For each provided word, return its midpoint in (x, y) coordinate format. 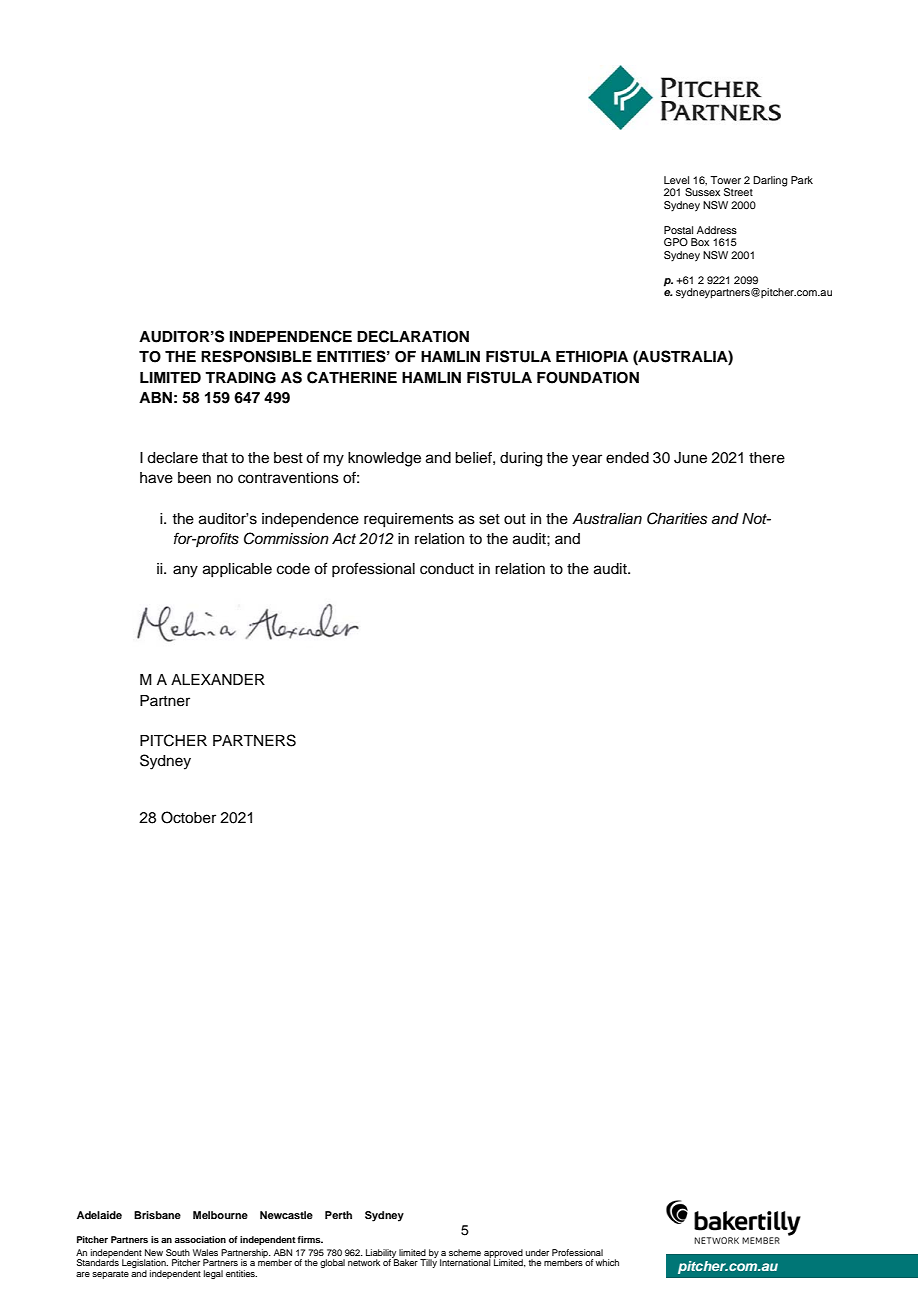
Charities (677, 518)
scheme (465, 1252)
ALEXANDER (218, 679)
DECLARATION (413, 336)
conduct (447, 569)
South (178, 1252)
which (607, 1262)
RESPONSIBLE (256, 356)
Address (717, 230)
